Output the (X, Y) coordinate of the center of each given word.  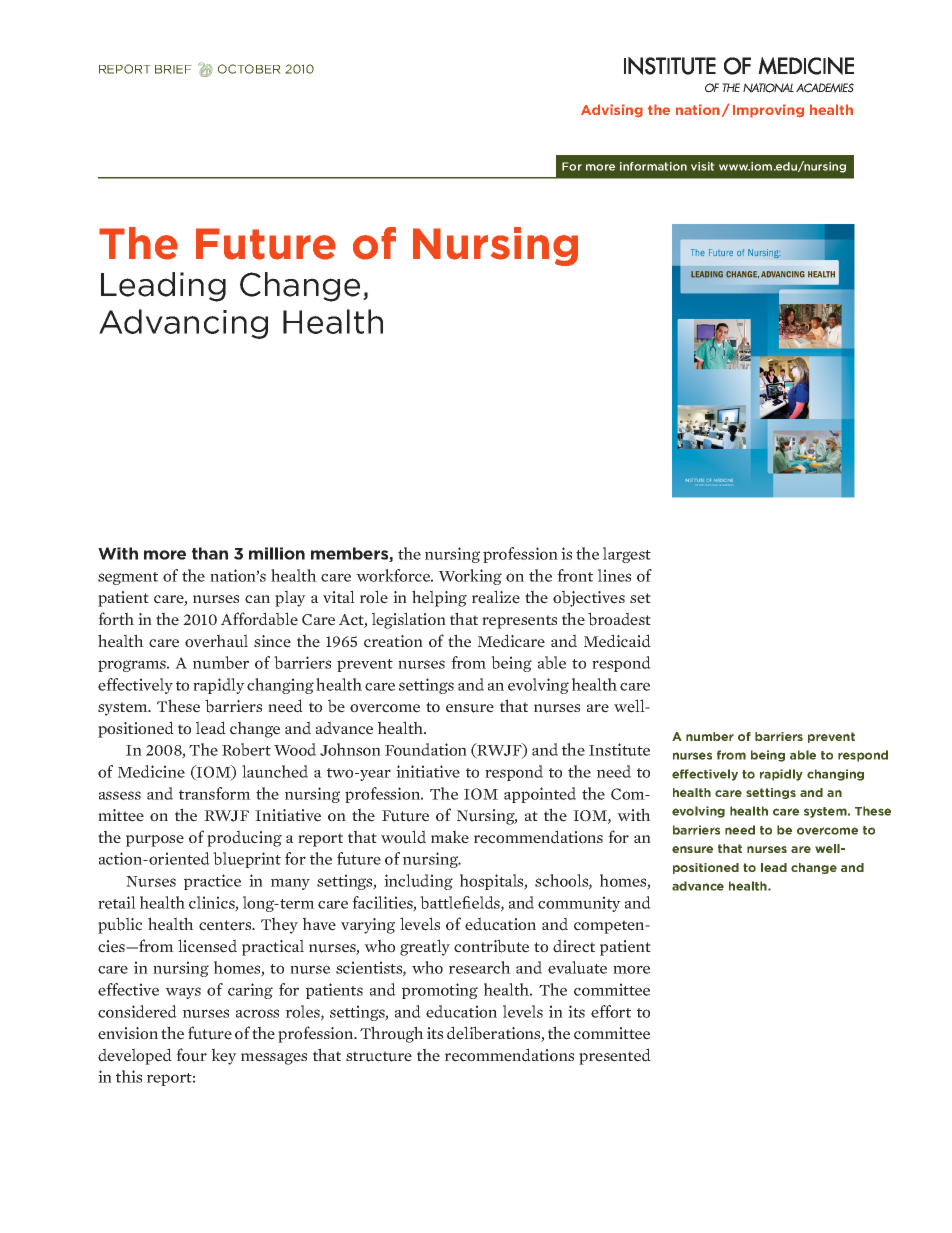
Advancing (183, 324)
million (277, 553)
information (653, 166)
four (191, 1055)
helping (439, 598)
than (210, 553)
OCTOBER (249, 69)
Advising (612, 111)
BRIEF (173, 69)
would (403, 837)
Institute (619, 749)
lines (614, 575)
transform (215, 793)
